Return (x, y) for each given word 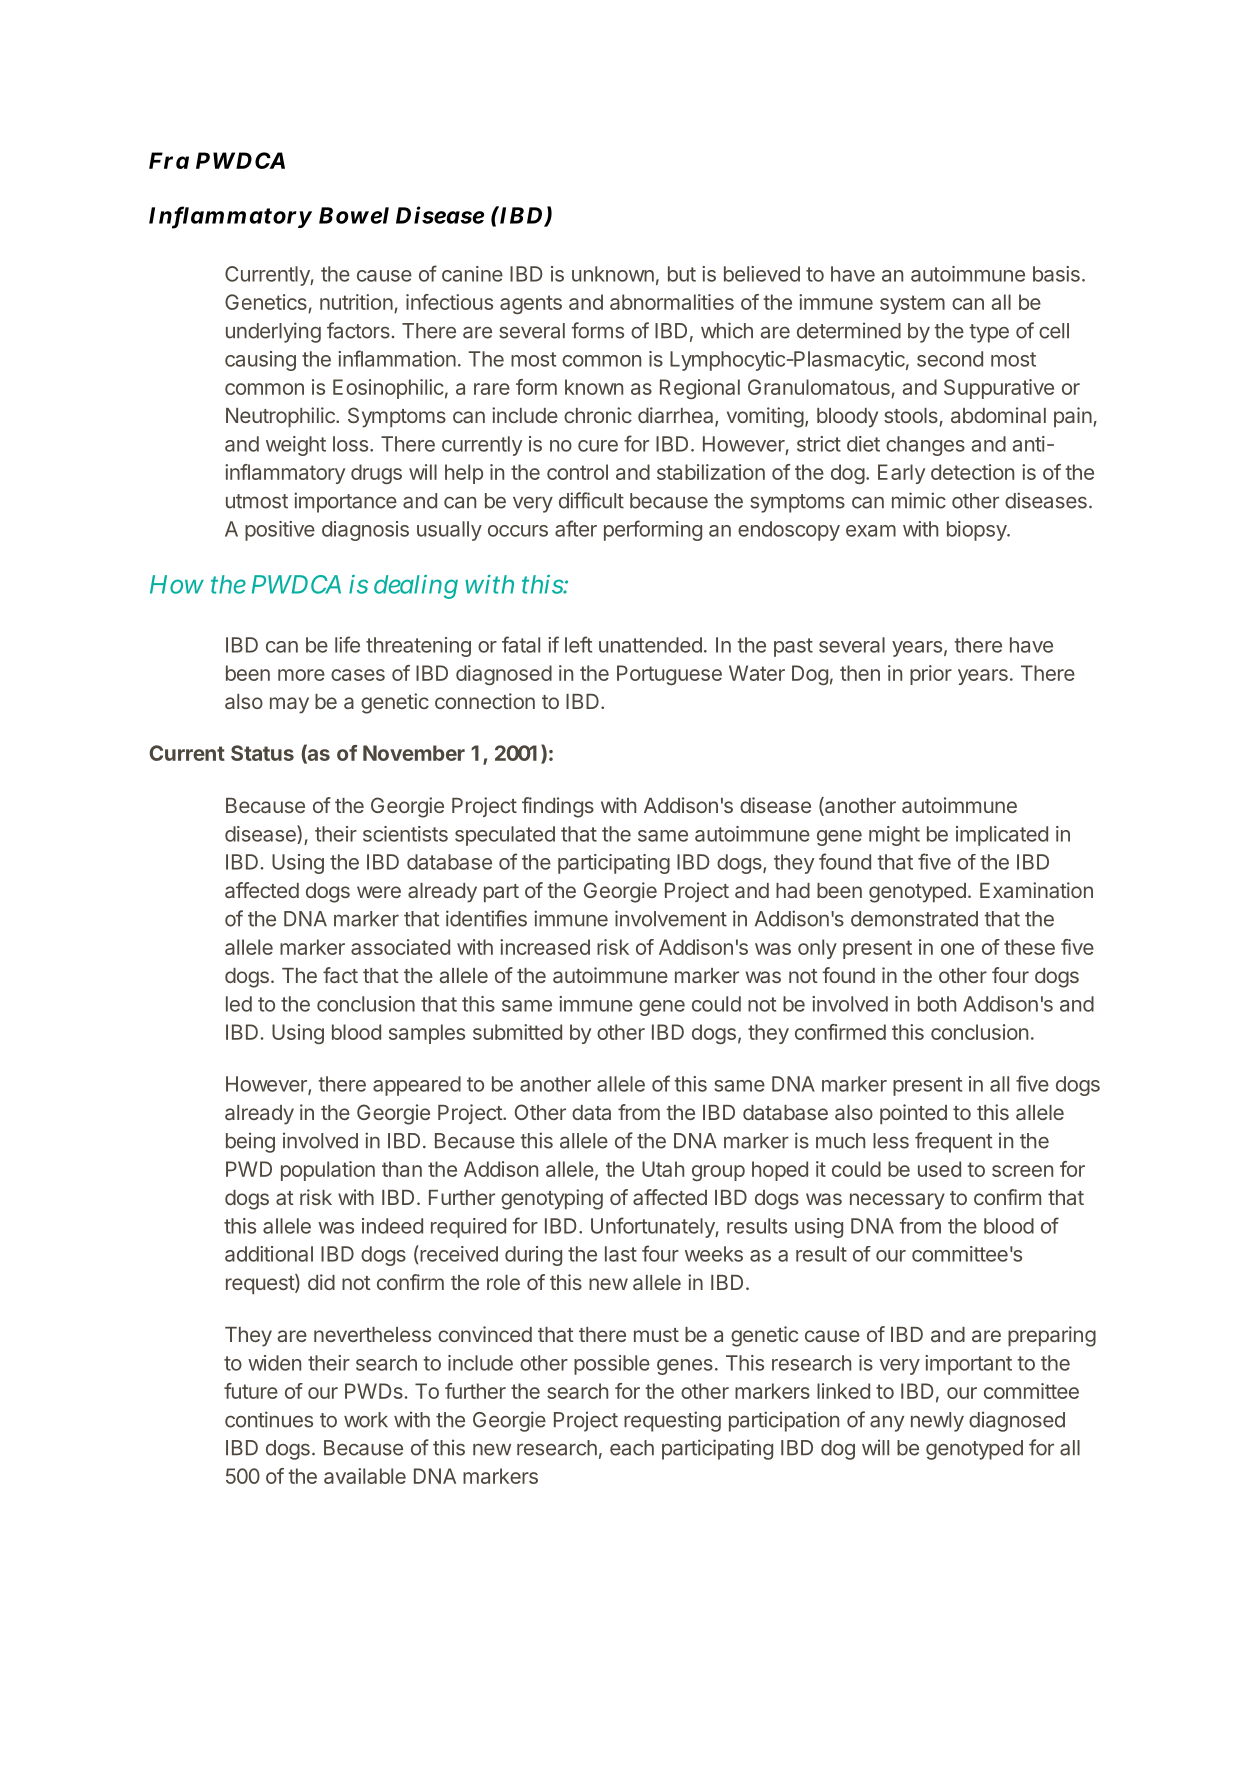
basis (1056, 274)
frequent (953, 1142)
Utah (663, 1169)
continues (269, 1419)
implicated (1002, 836)
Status (262, 753)
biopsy (977, 531)
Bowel (354, 215)
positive (280, 531)
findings (558, 807)
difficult (591, 500)
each (632, 1448)
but (682, 274)
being (250, 1142)
